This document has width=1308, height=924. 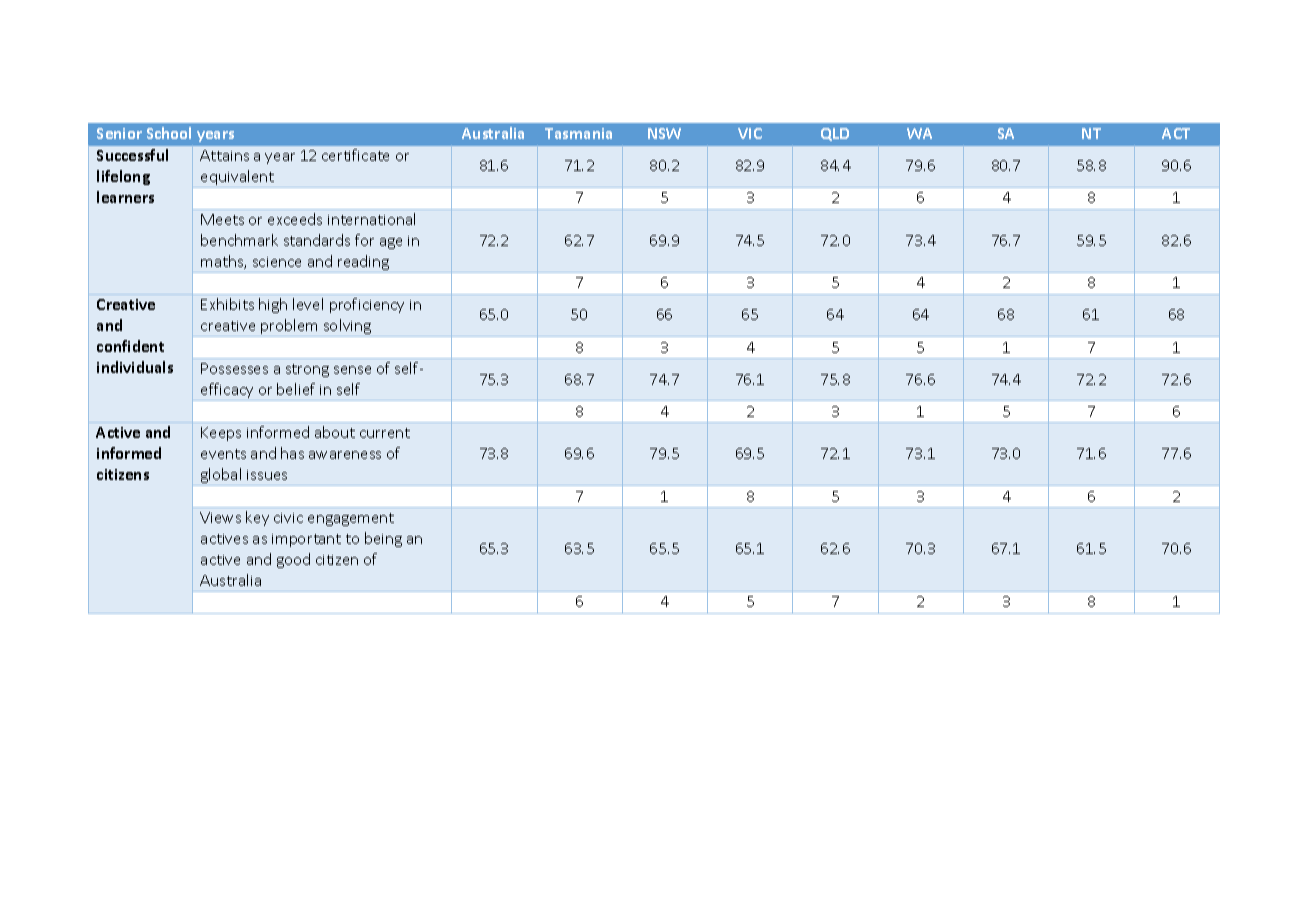 I want to click on good, so click(x=293, y=560).
